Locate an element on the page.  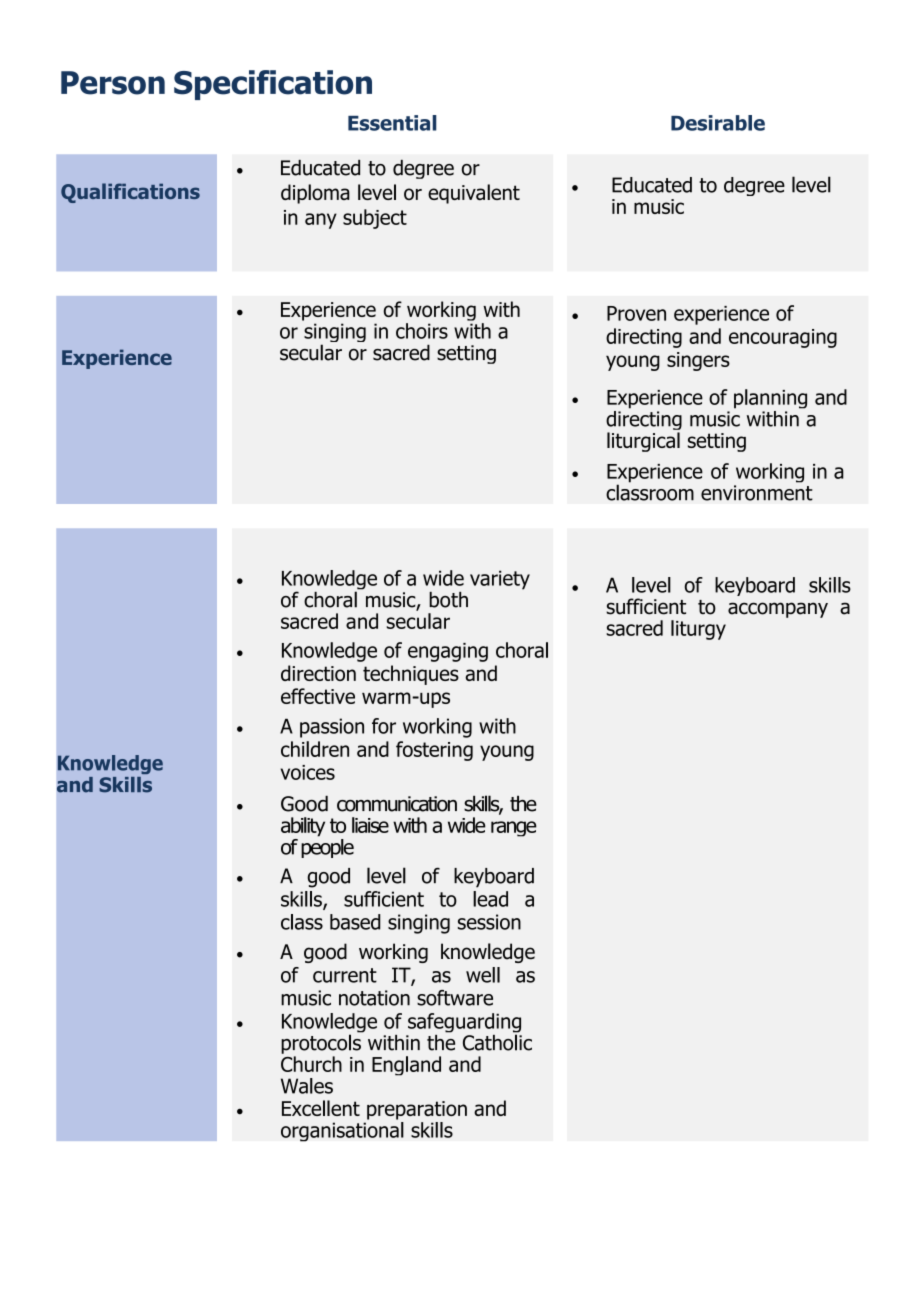
lead is located at coordinates (490, 899).
